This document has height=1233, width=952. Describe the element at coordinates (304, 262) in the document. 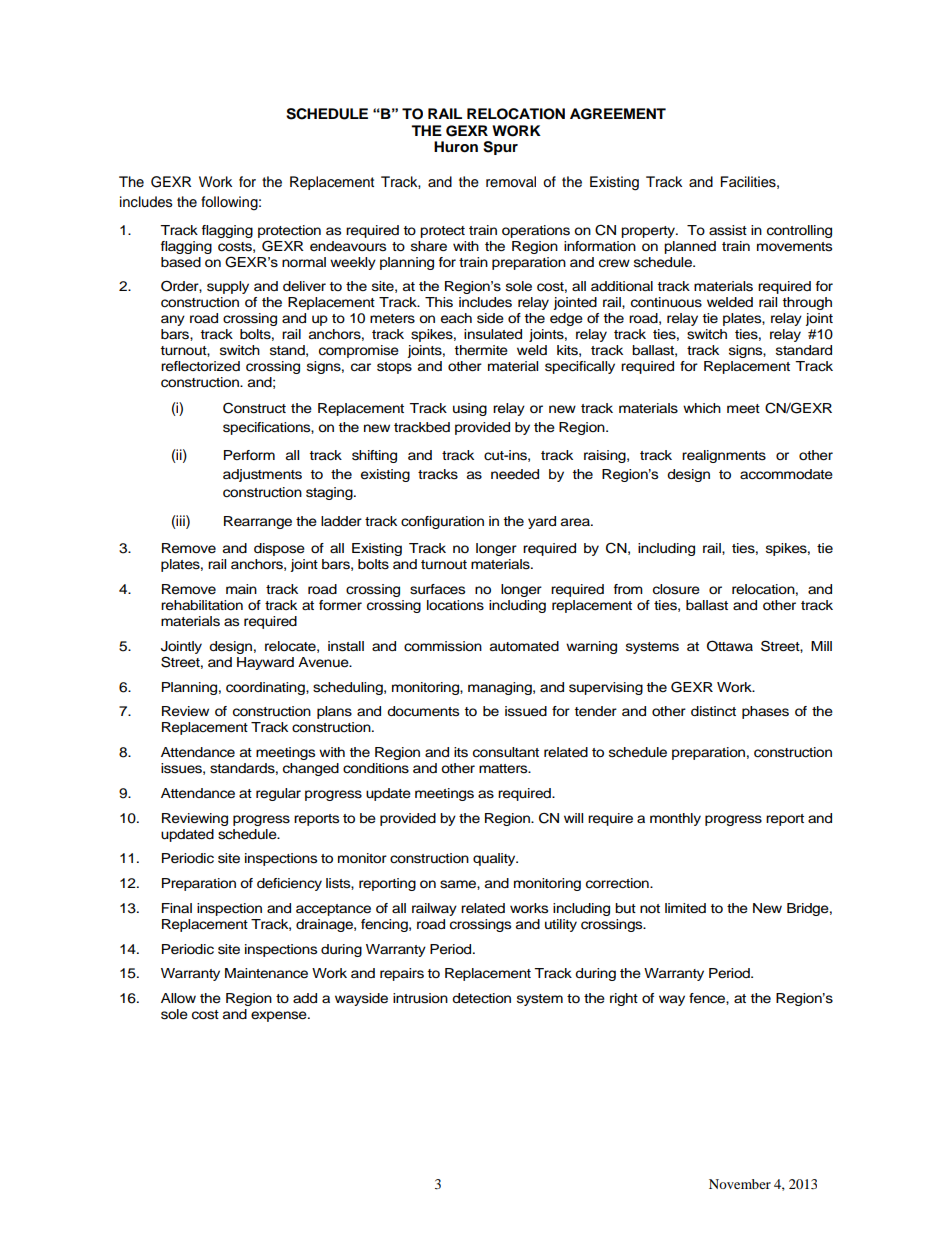

I see `normal` at that location.
